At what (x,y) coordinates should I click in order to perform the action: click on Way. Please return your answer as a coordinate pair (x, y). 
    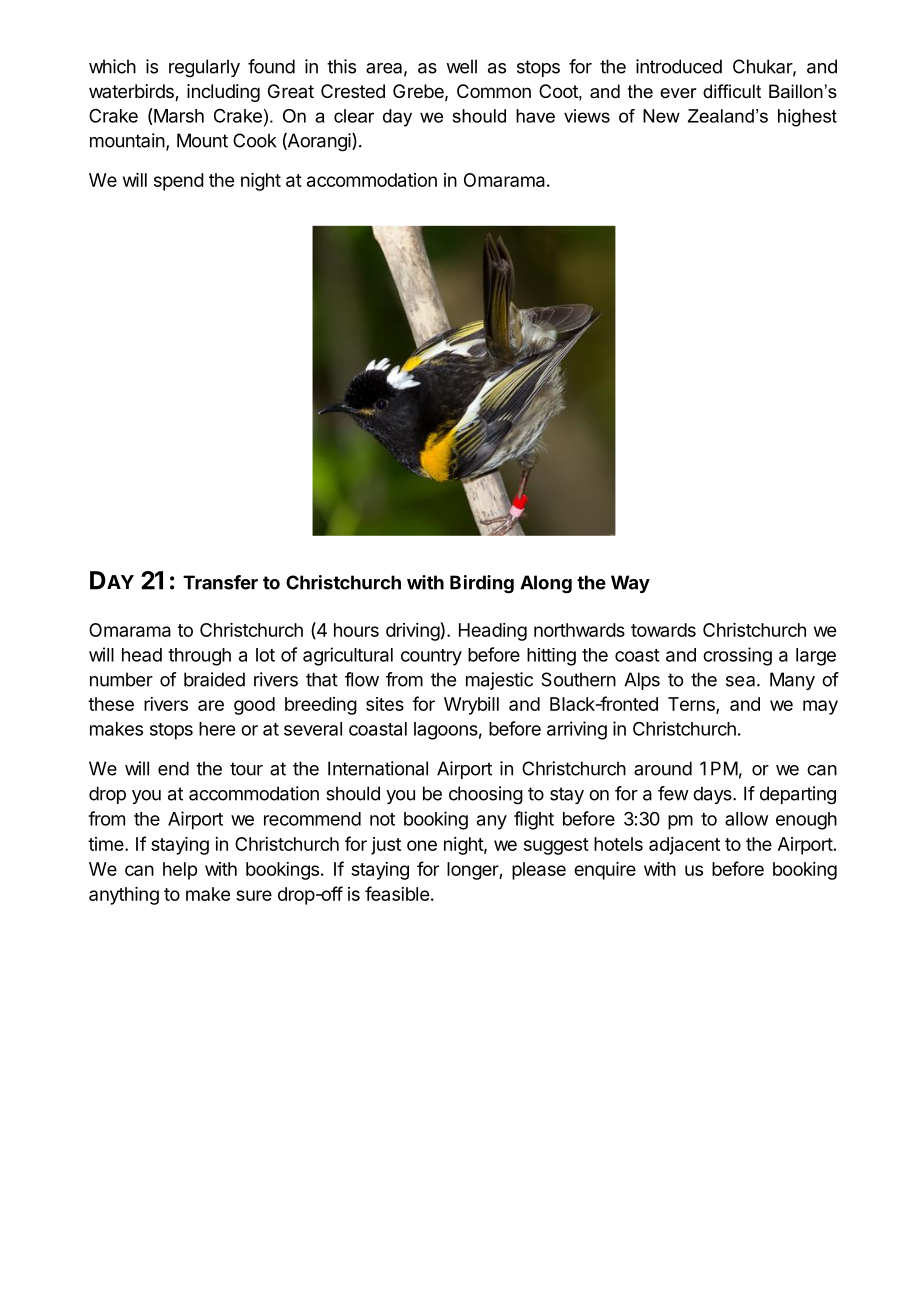
    Looking at the image, I should click on (630, 584).
